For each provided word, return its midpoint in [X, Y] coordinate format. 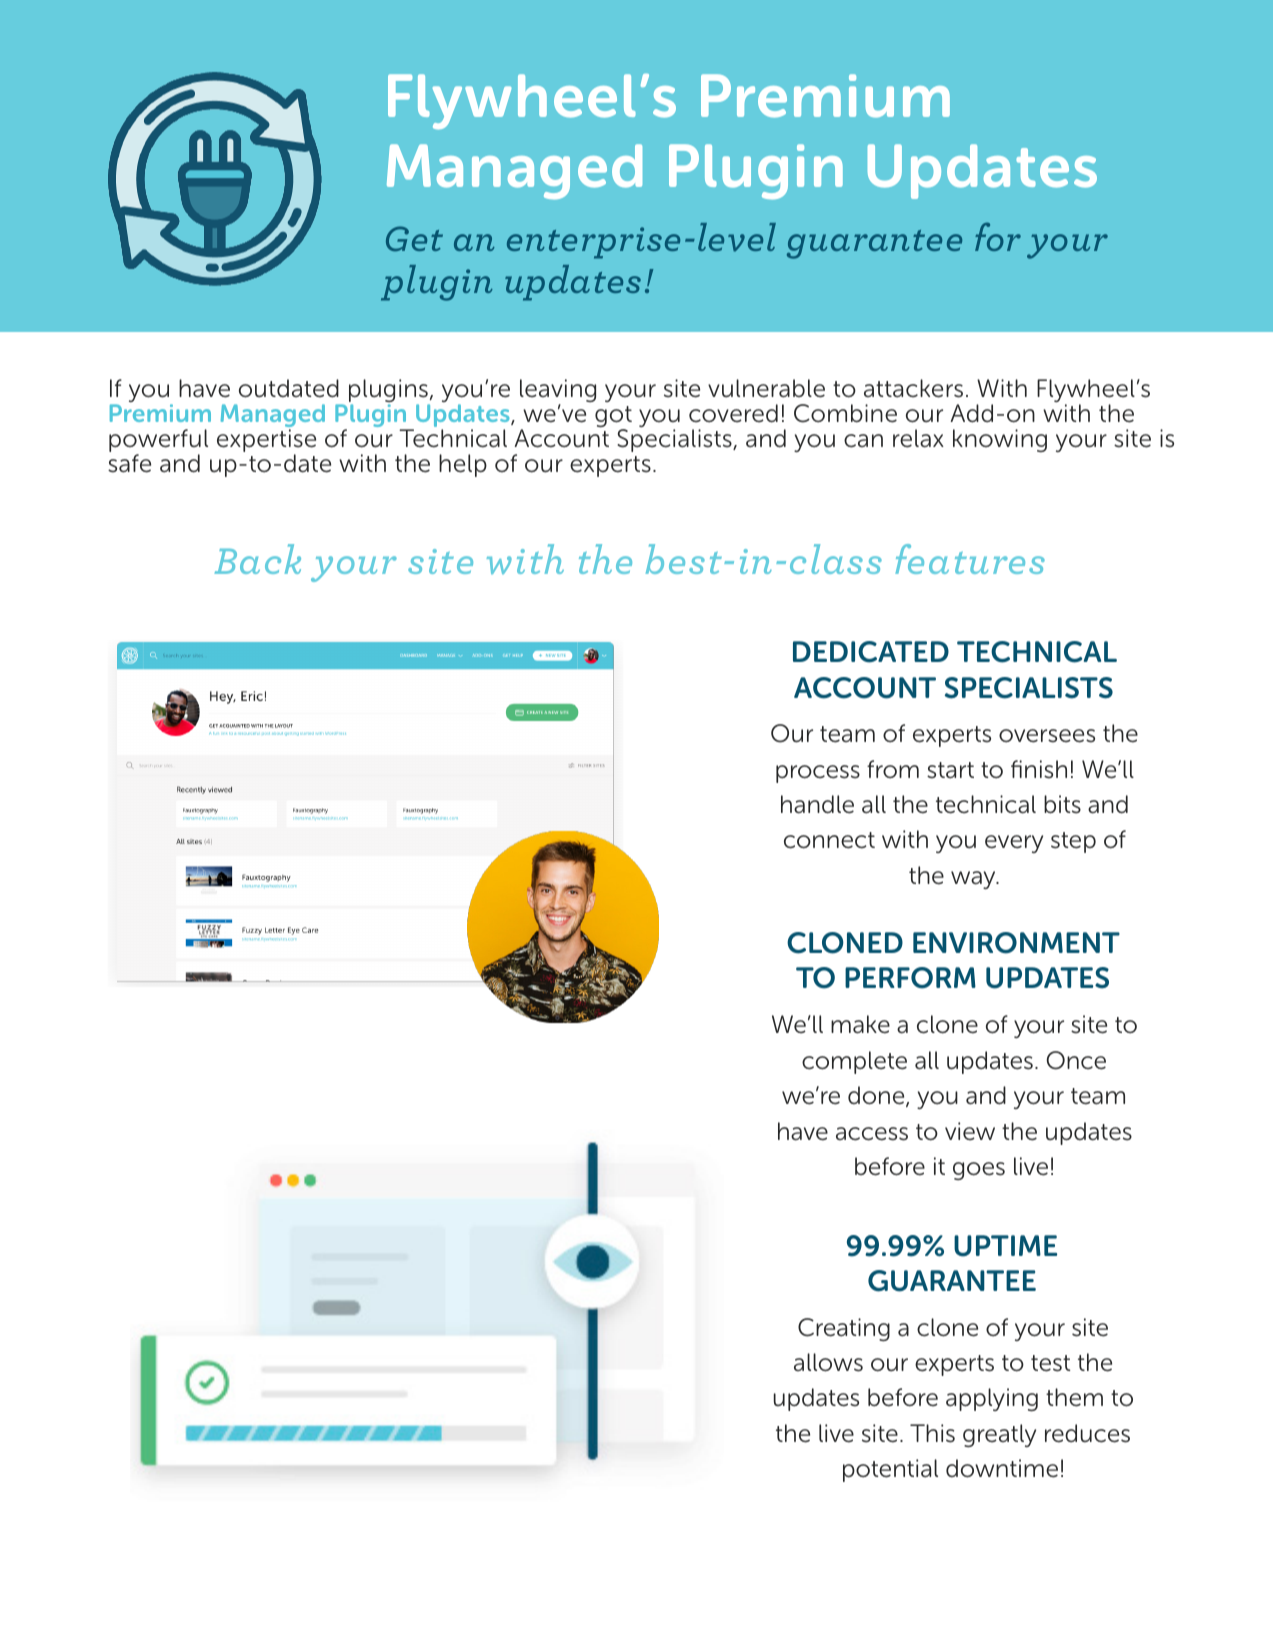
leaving [558, 392]
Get [414, 238]
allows [828, 1362]
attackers [913, 388]
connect [829, 840]
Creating [844, 1329]
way [974, 880]
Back [257, 559]
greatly [999, 1435]
